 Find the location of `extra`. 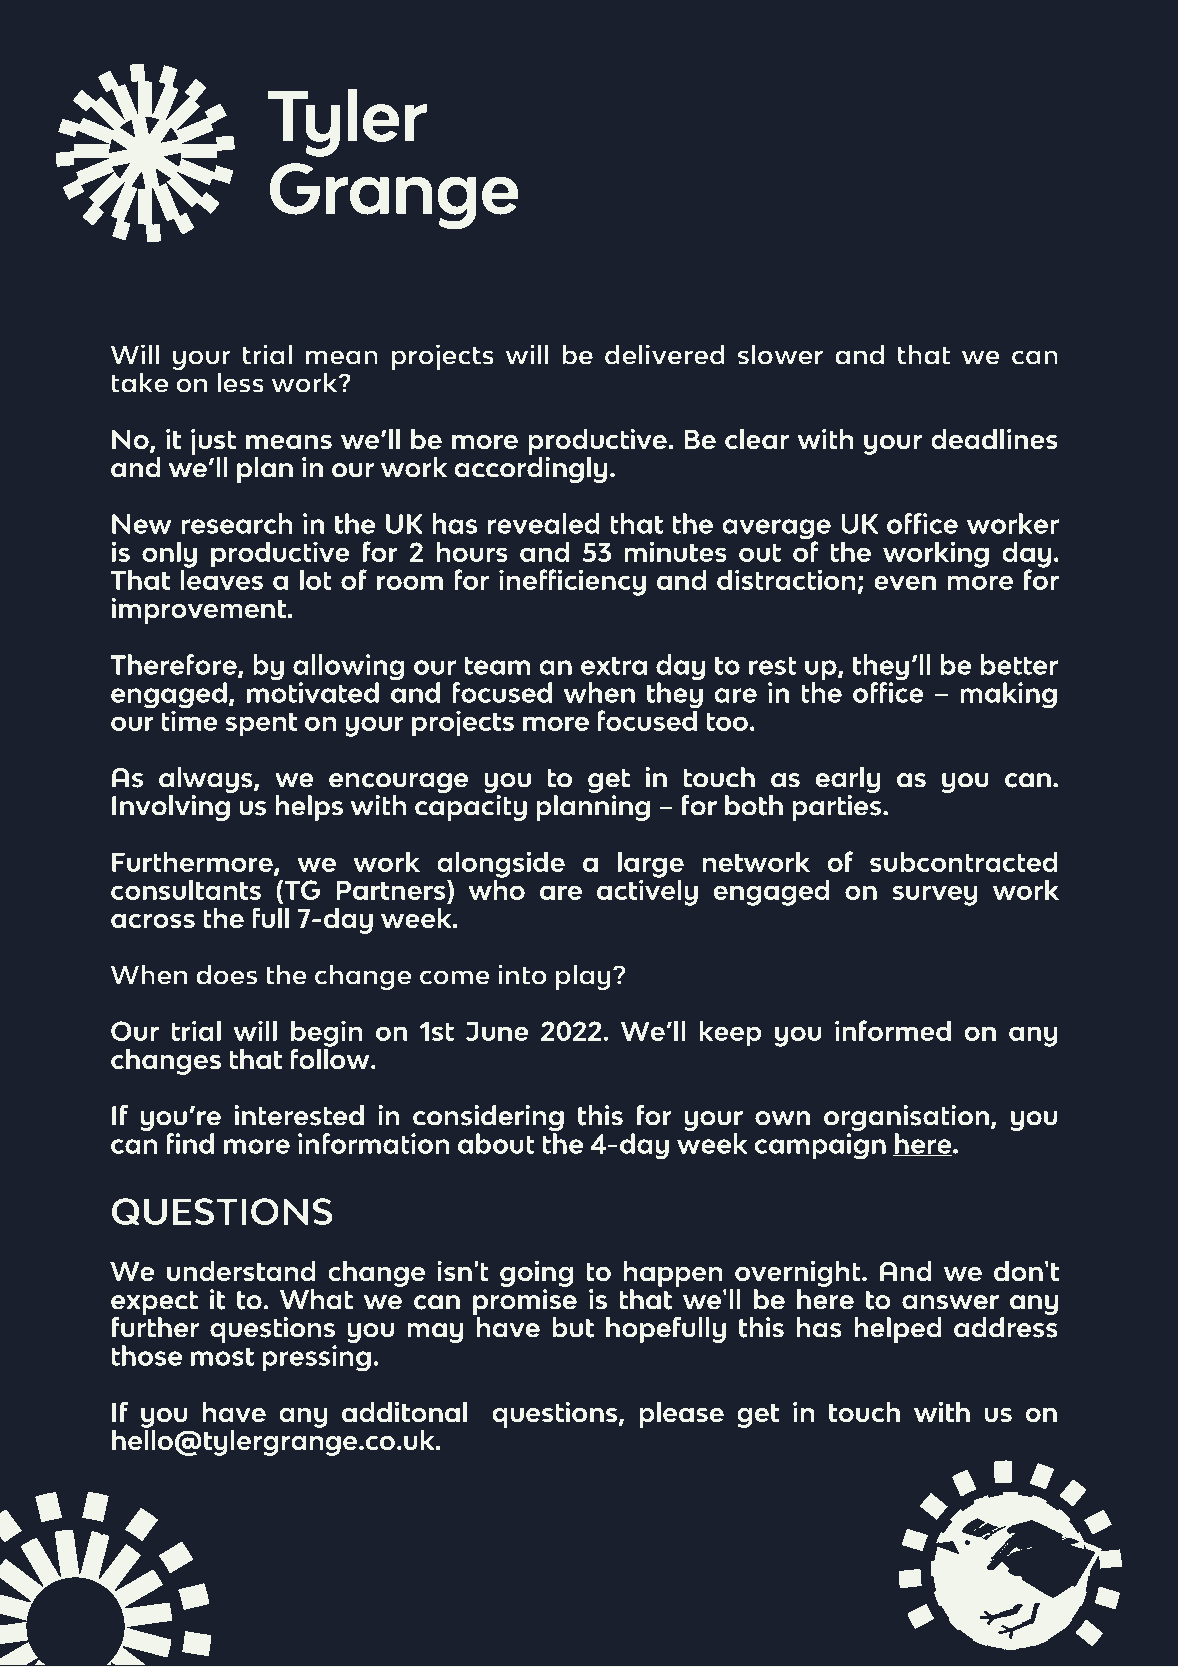

extra is located at coordinates (614, 665).
